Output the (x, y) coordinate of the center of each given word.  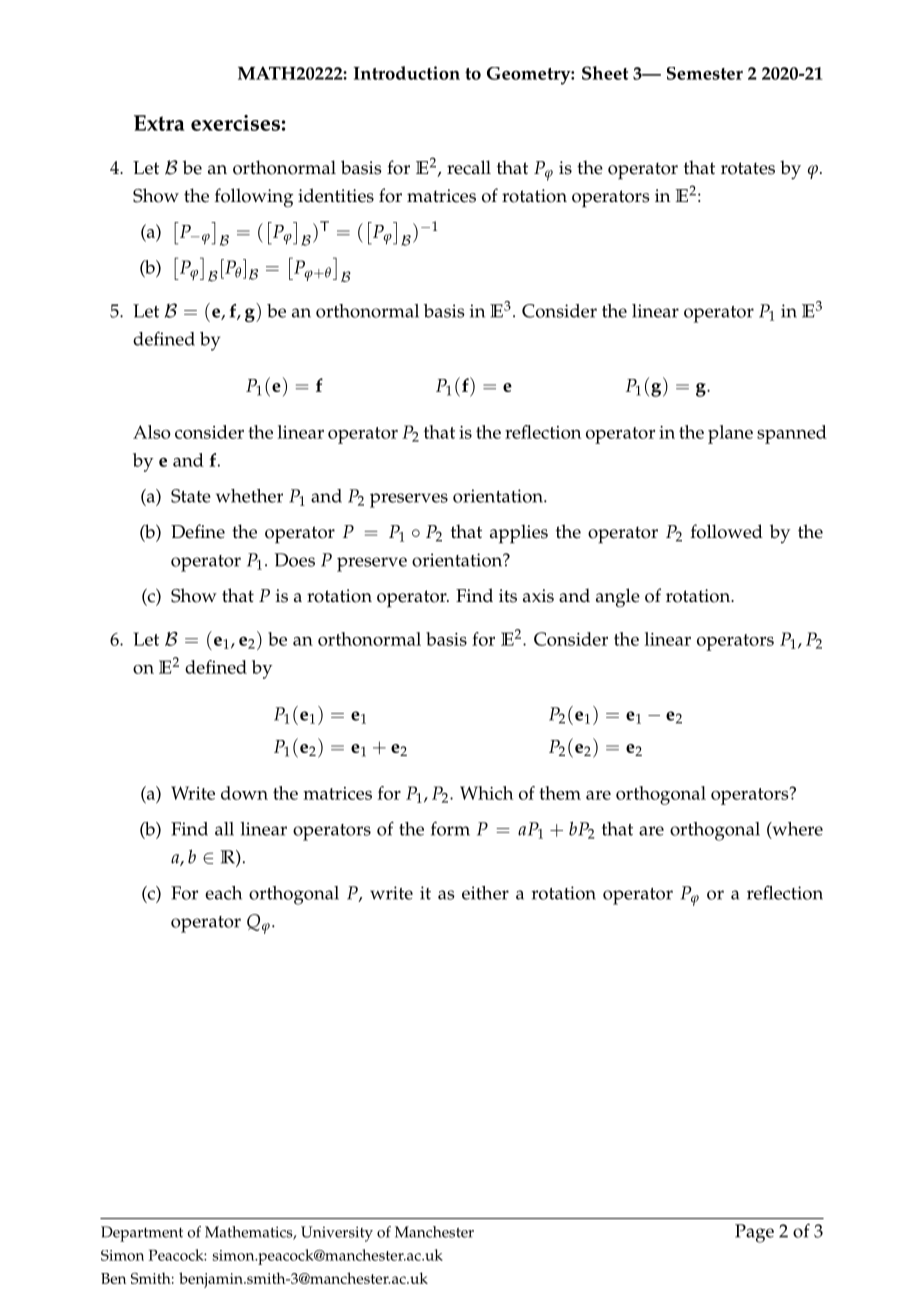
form (450, 828)
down (244, 793)
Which (487, 793)
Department (142, 1234)
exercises (235, 123)
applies (519, 534)
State (191, 496)
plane (730, 434)
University (337, 1234)
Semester (705, 73)
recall (469, 167)
